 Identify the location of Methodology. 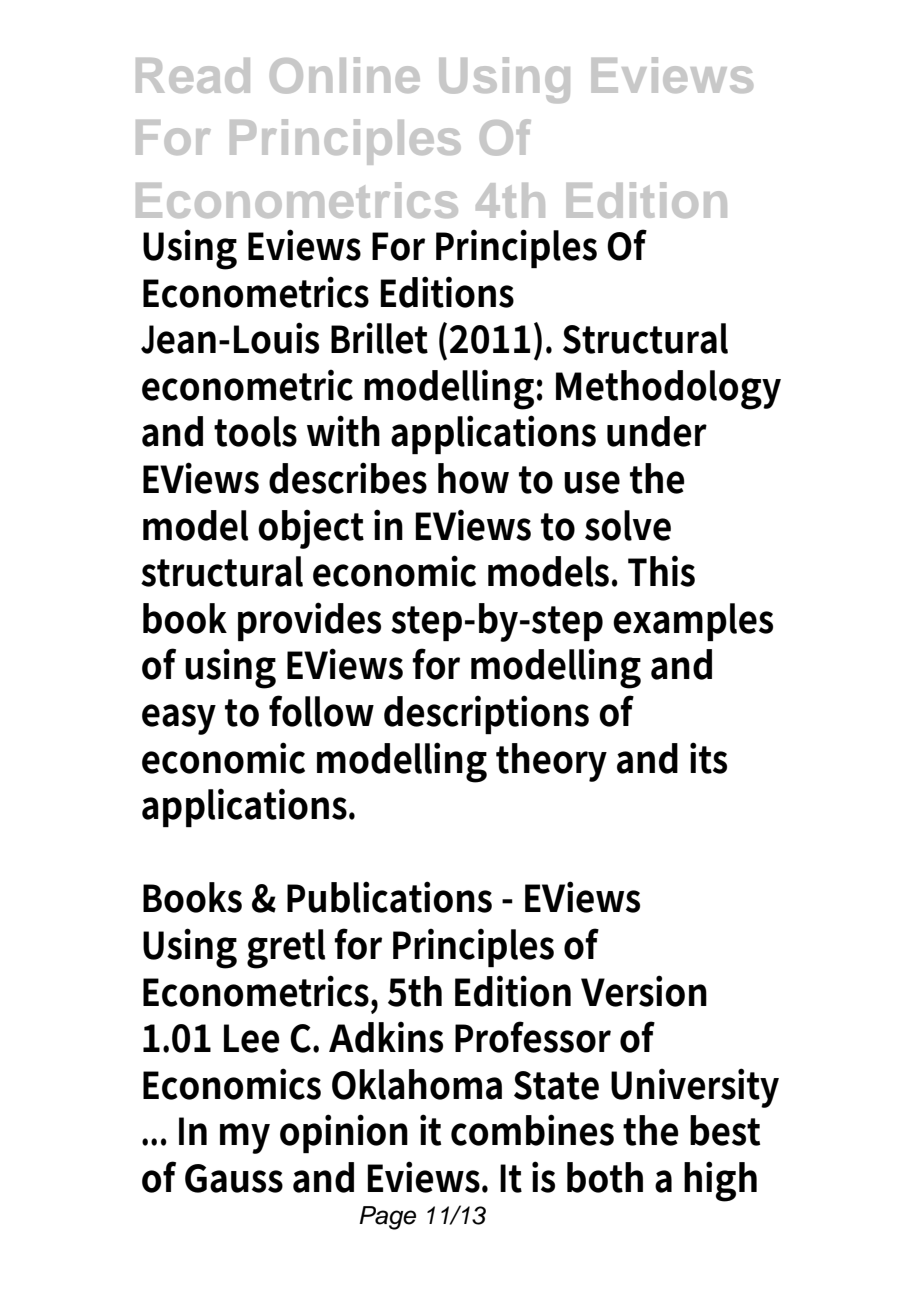
(668, 390).
